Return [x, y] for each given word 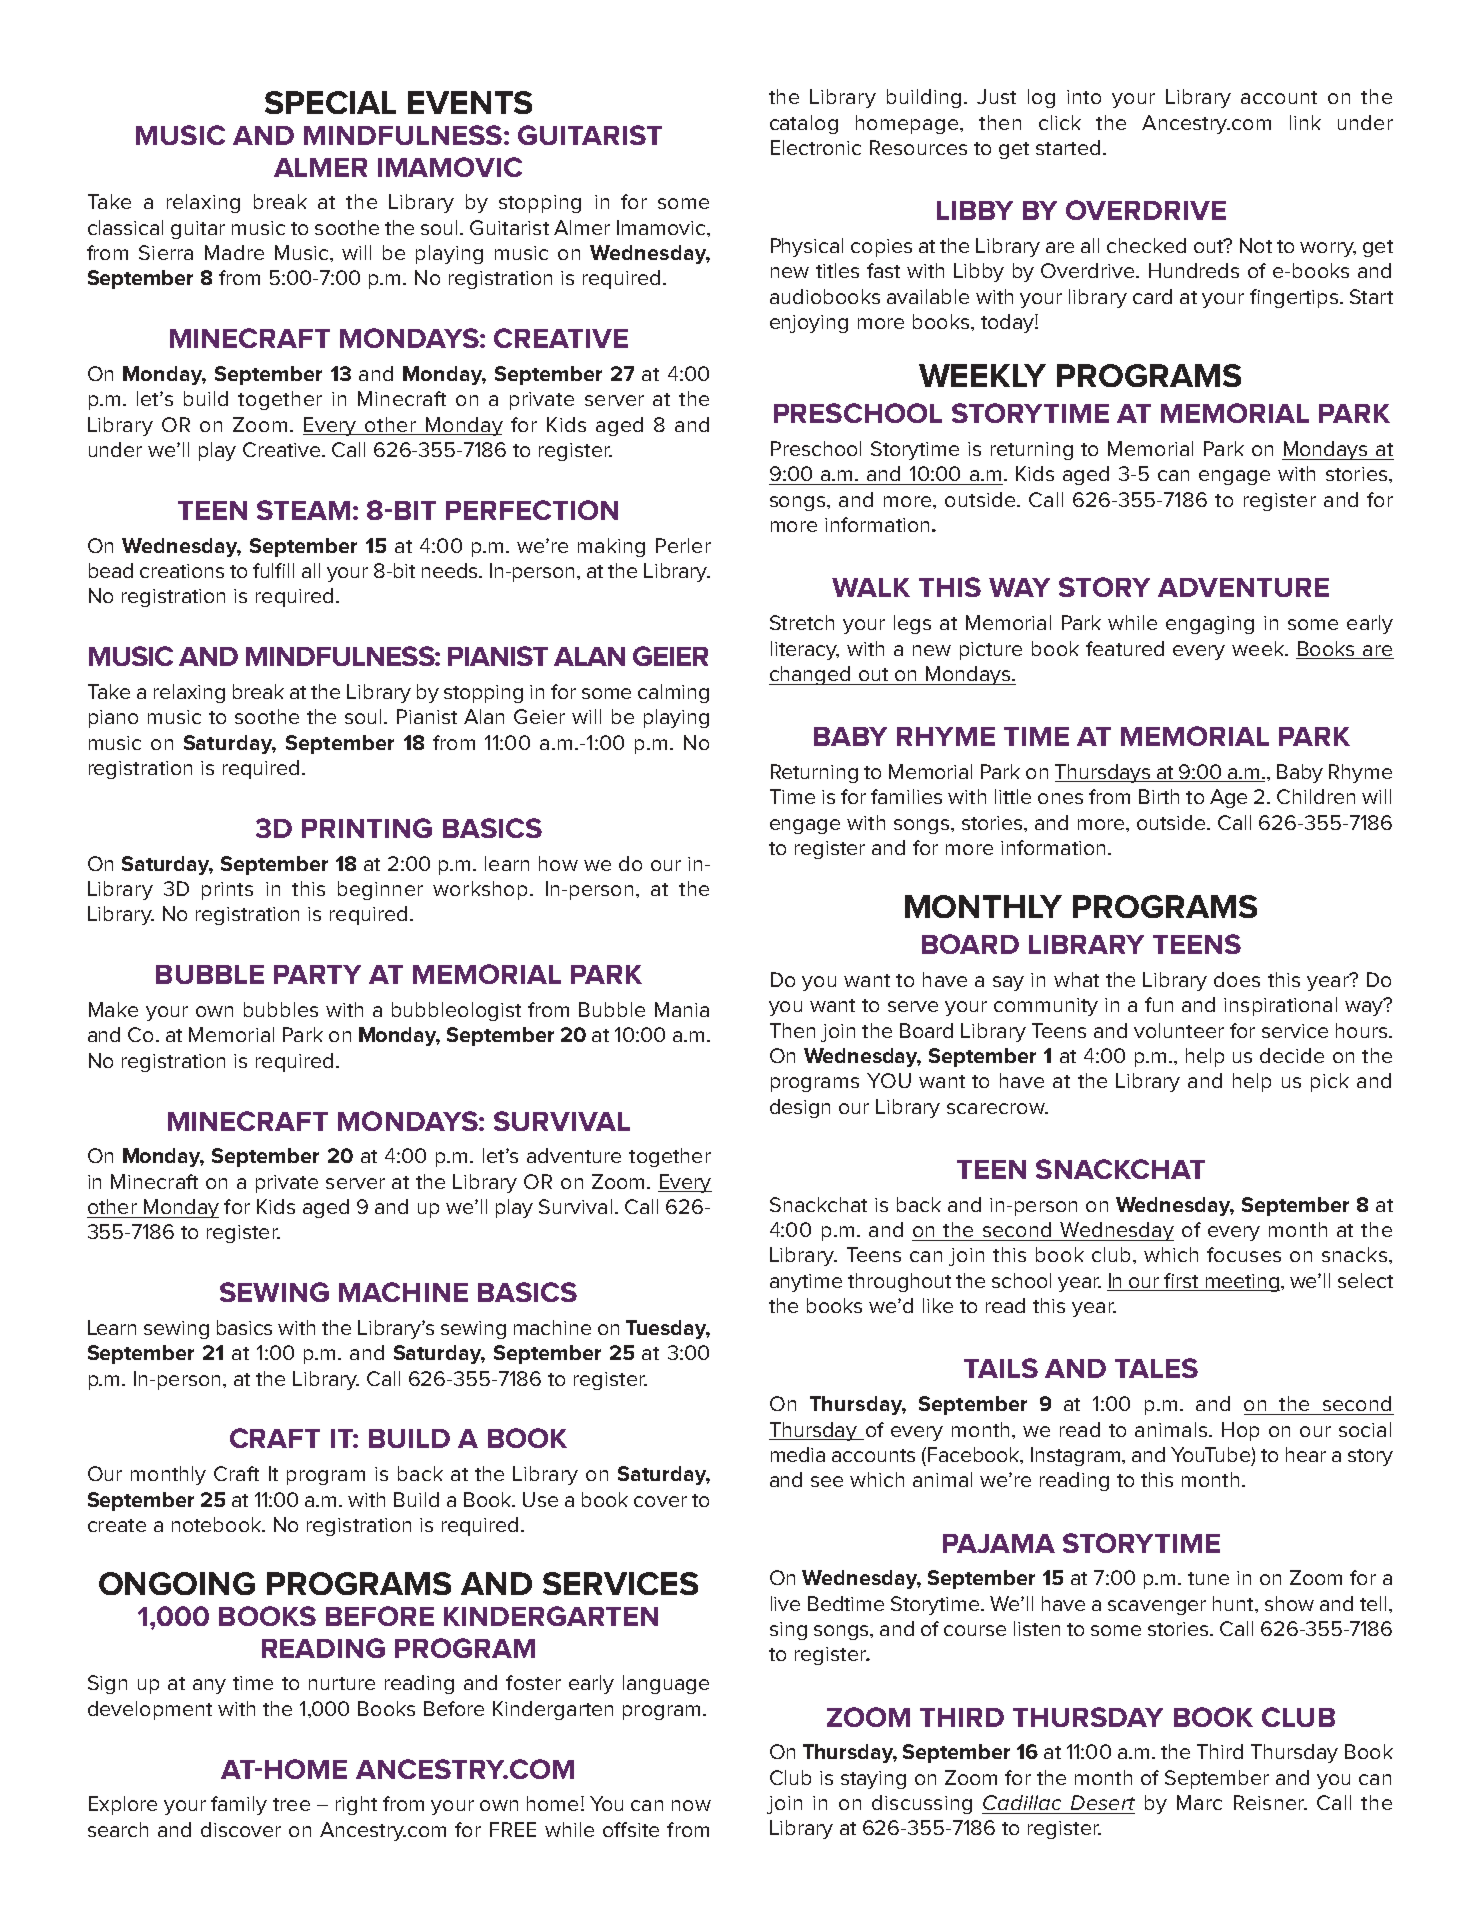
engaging [1210, 625]
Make [113, 1009]
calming [673, 693]
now [691, 1805]
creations [182, 571]
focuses [1244, 1254]
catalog [804, 124]
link [1305, 122]
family [239, 1805]
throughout [899, 1282]
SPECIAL [330, 102]
